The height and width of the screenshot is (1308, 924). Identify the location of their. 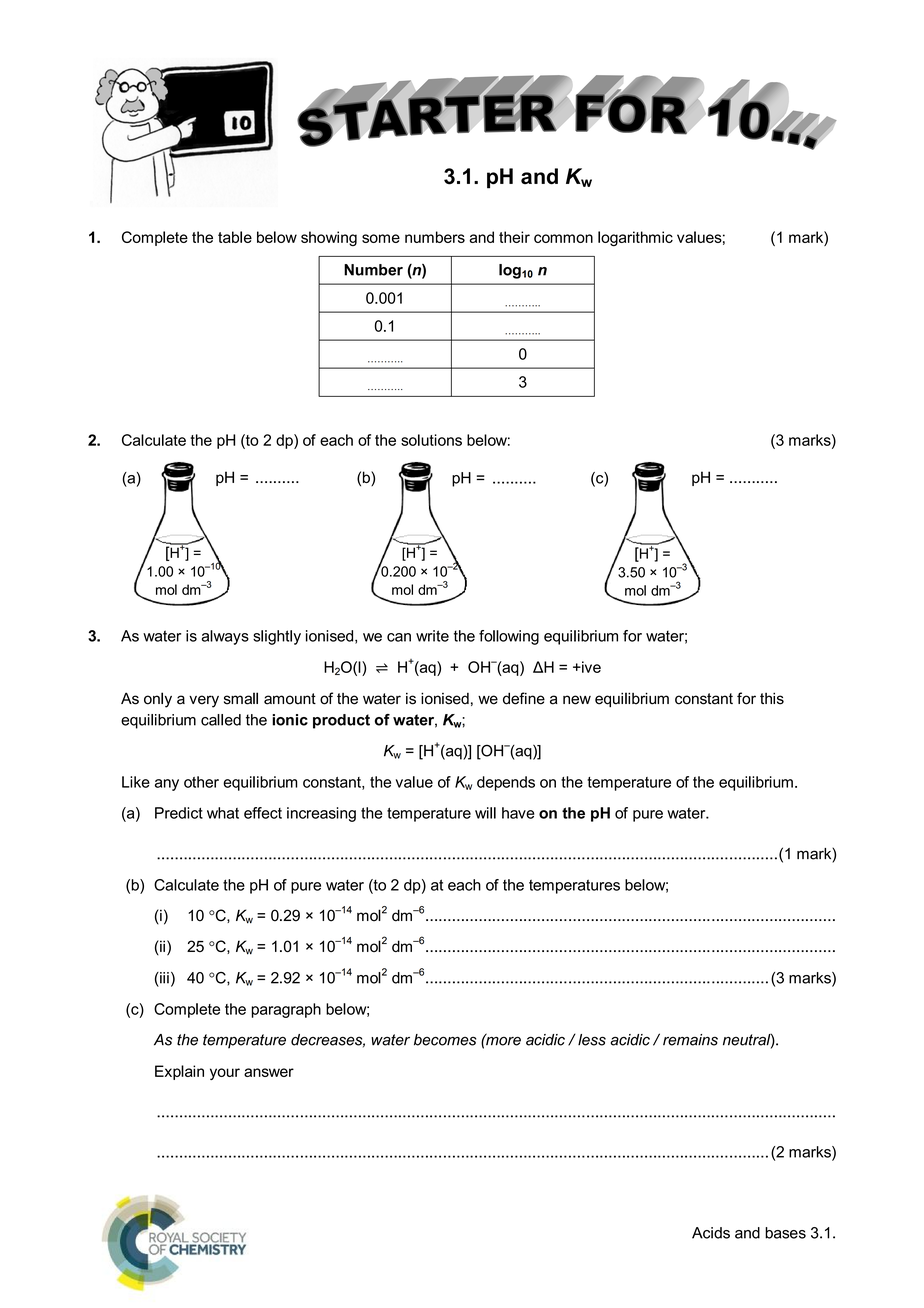
(514, 237).
